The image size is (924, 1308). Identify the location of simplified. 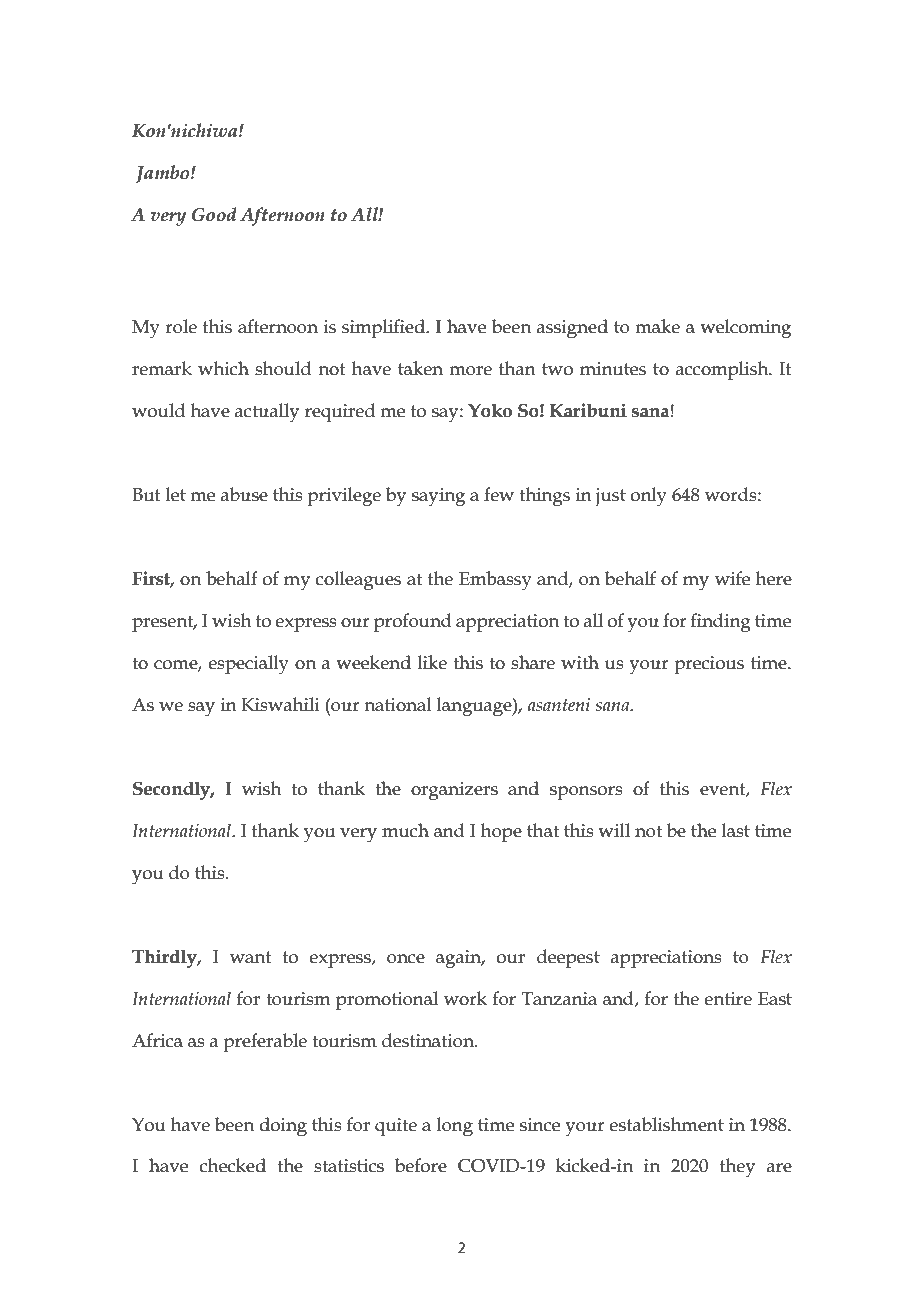
(384, 328).
